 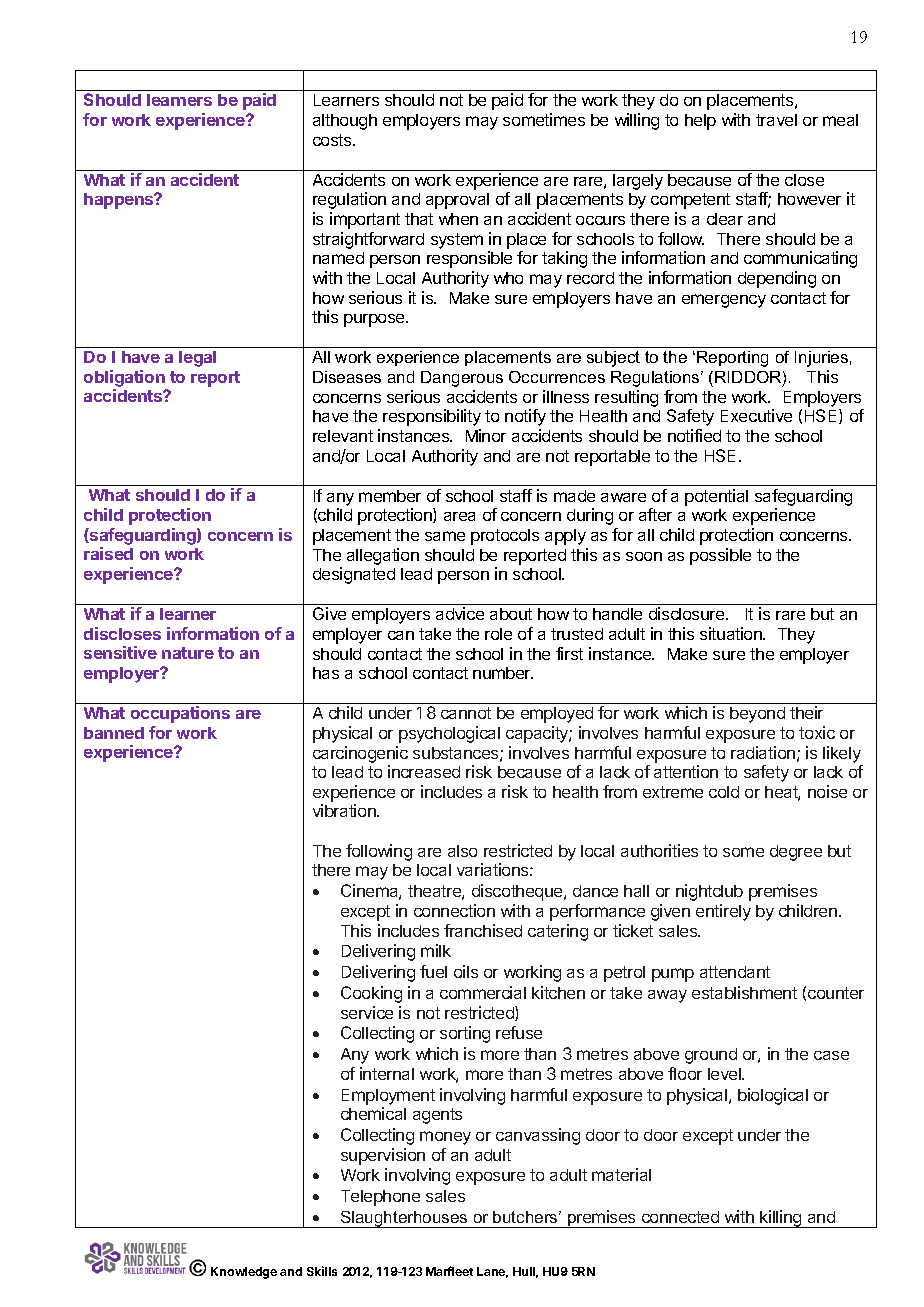 What do you see at coordinates (197, 359) in the screenshot?
I see `legal` at bounding box center [197, 359].
